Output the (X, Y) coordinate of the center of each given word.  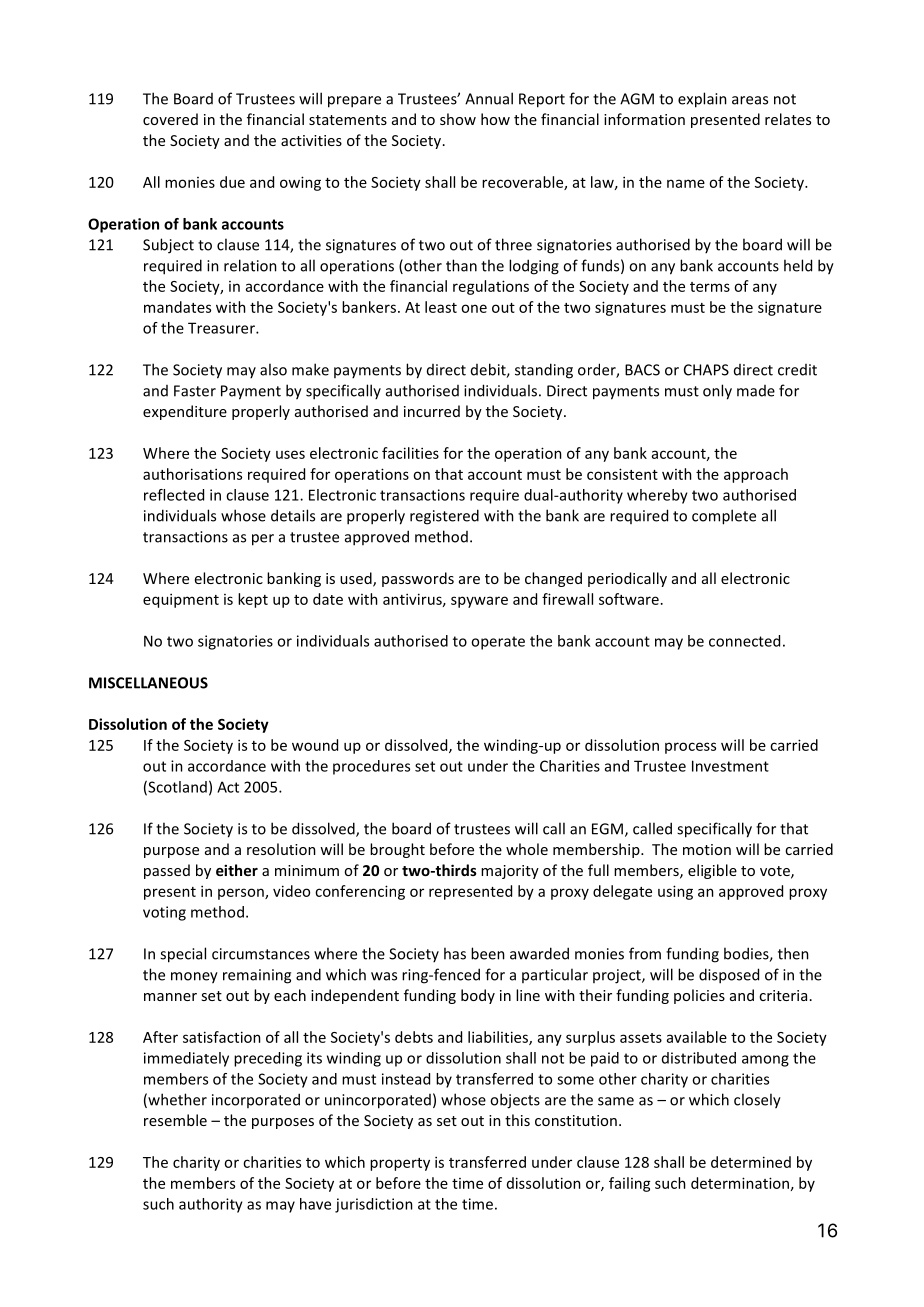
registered (444, 517)
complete (724, 517)
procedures (371, 767)
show (458, 119)
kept (253, 600)
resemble (175, 1120)
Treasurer (222, 328)
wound (315, 745)
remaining (257, 976)
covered (170, 119)
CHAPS (706, 370)
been (488, 953)
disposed (729, 976)
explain (702, 100)
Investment (730, 766)
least (441, 307)
